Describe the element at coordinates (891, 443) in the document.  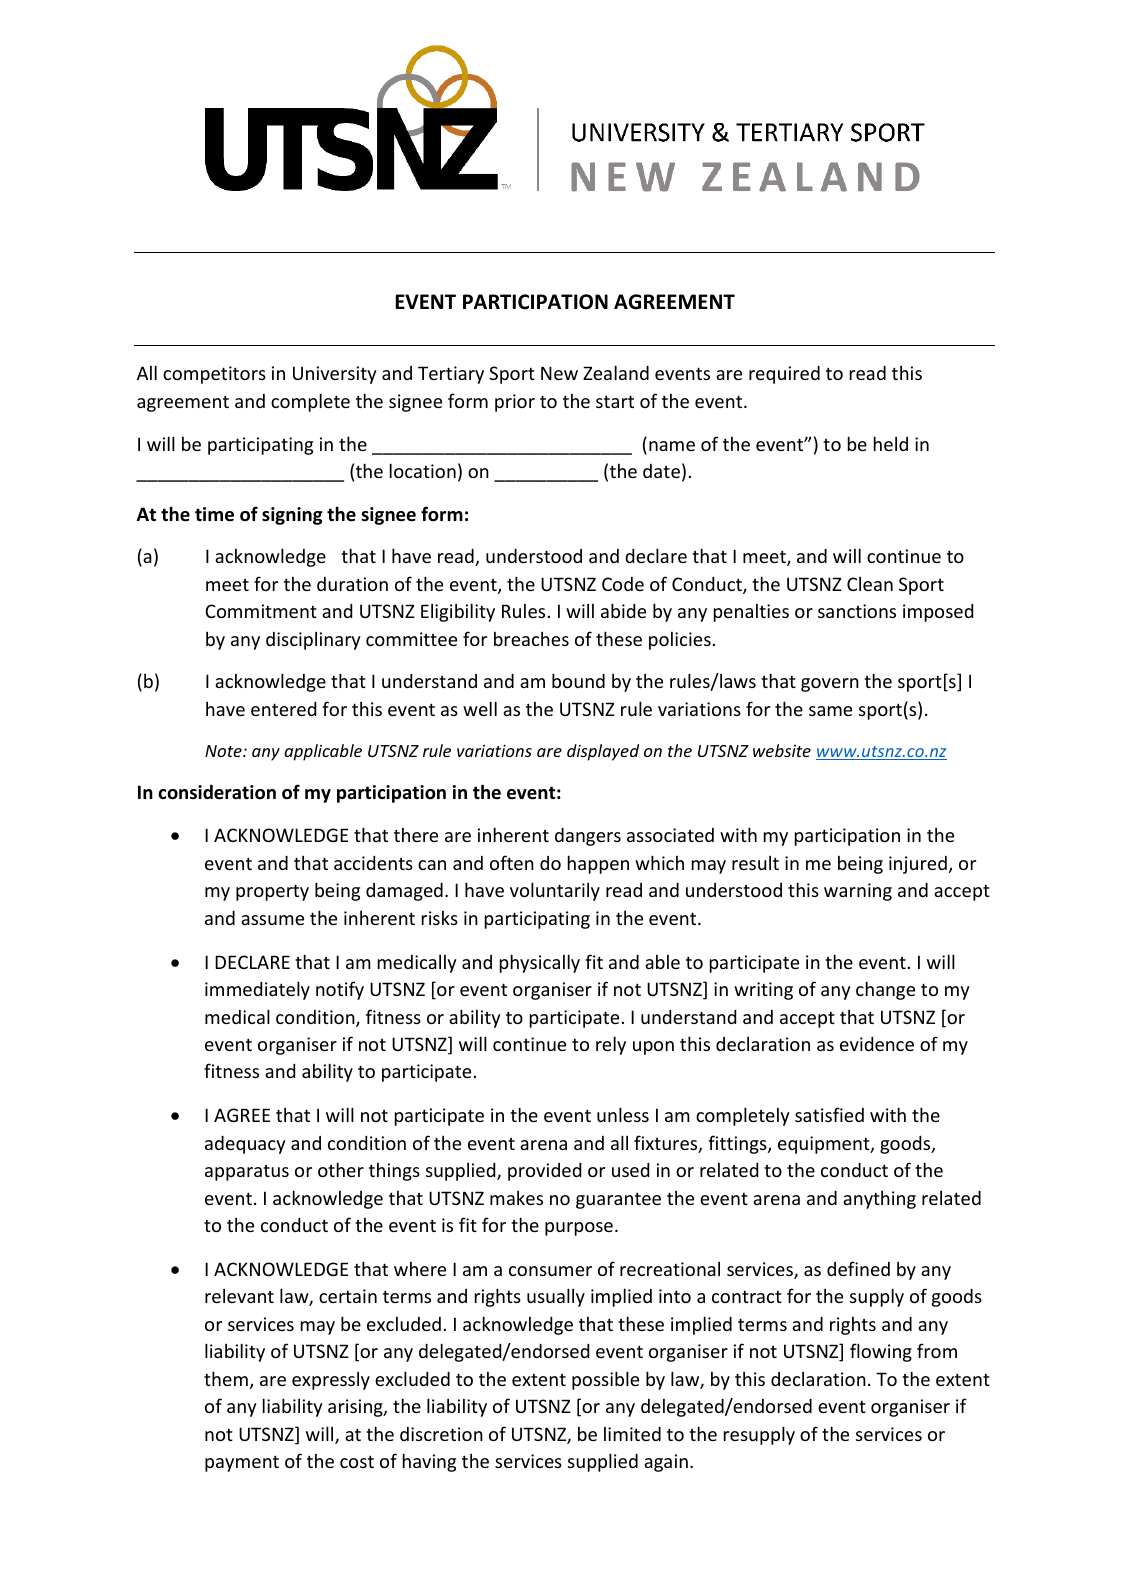
I see `held` at that location.
